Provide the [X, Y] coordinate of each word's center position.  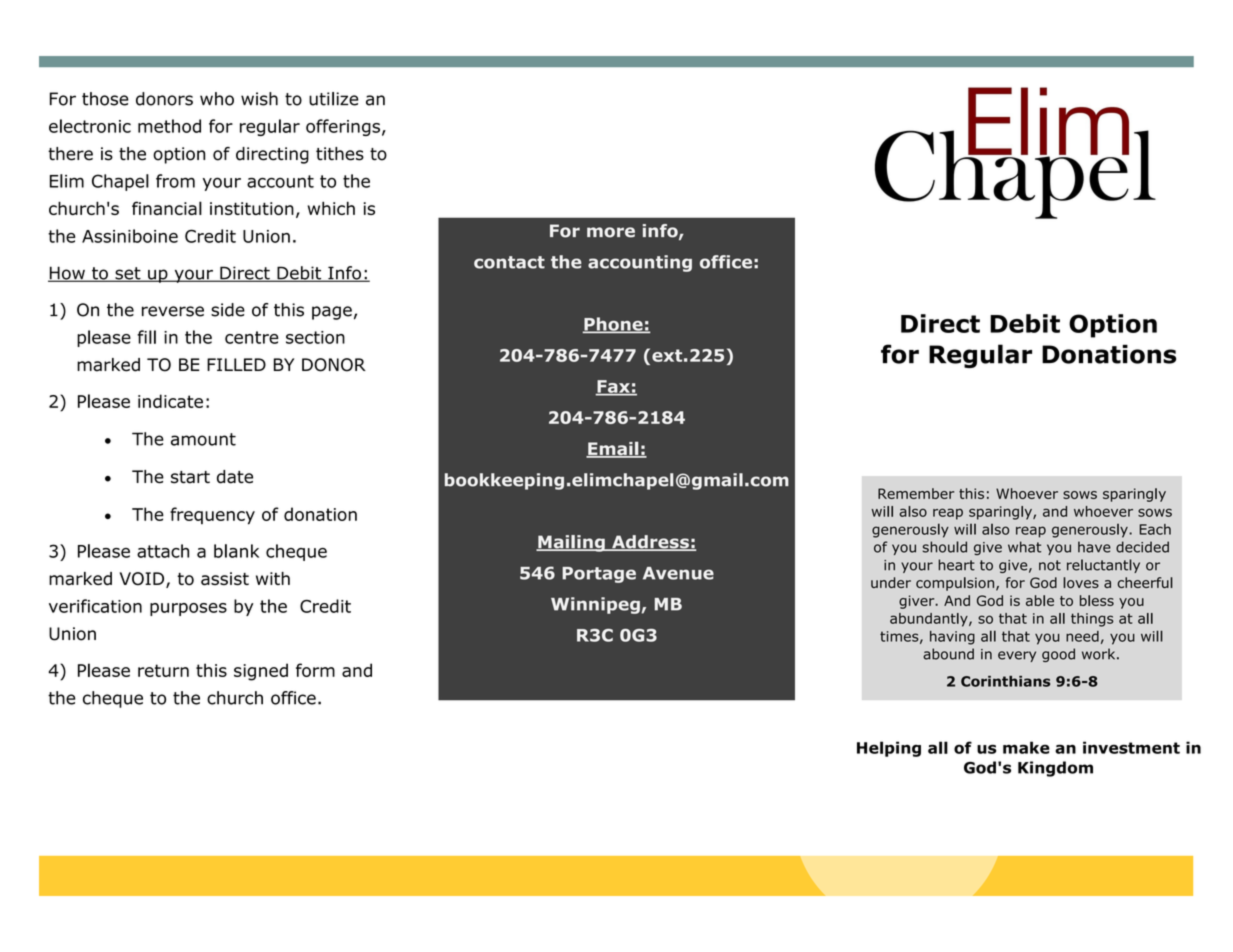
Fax [613, 387]
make [1026, 747]
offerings [343, 127]
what [1024, 547]
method [169, 126]
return [163, 670]
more [611, 232]
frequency [212, 516]
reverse [173, 311]
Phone [613, 325]
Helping [889, 749]
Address [650, 543]
